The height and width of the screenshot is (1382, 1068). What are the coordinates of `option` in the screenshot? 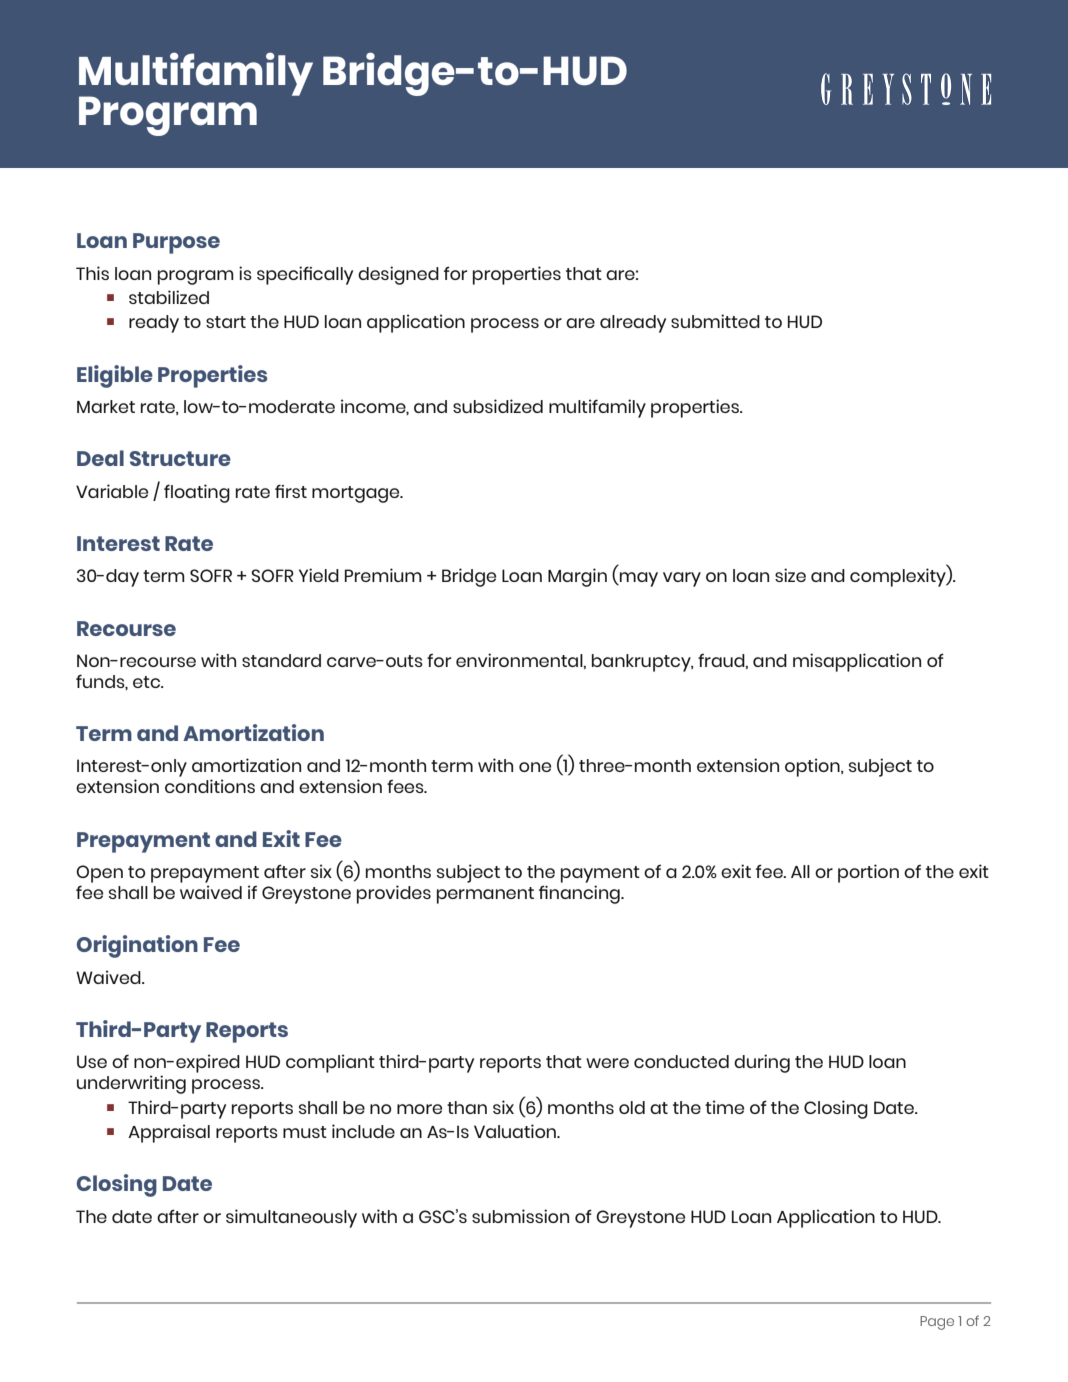 It's located at (813, 767).
